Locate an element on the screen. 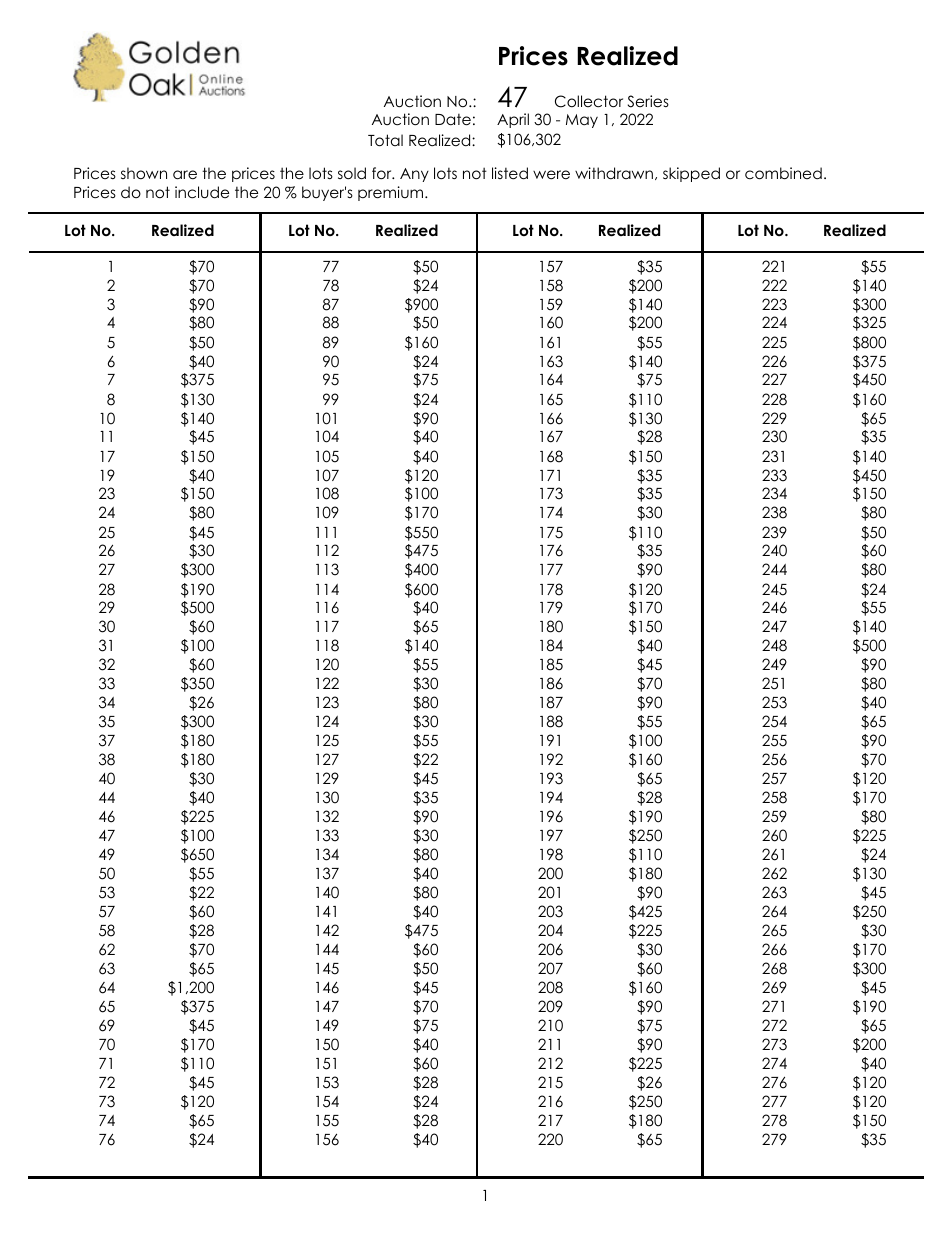 Image resolution: width=952 pixels, height=1233 pixels. listed is located at coordinates (510, 173).
